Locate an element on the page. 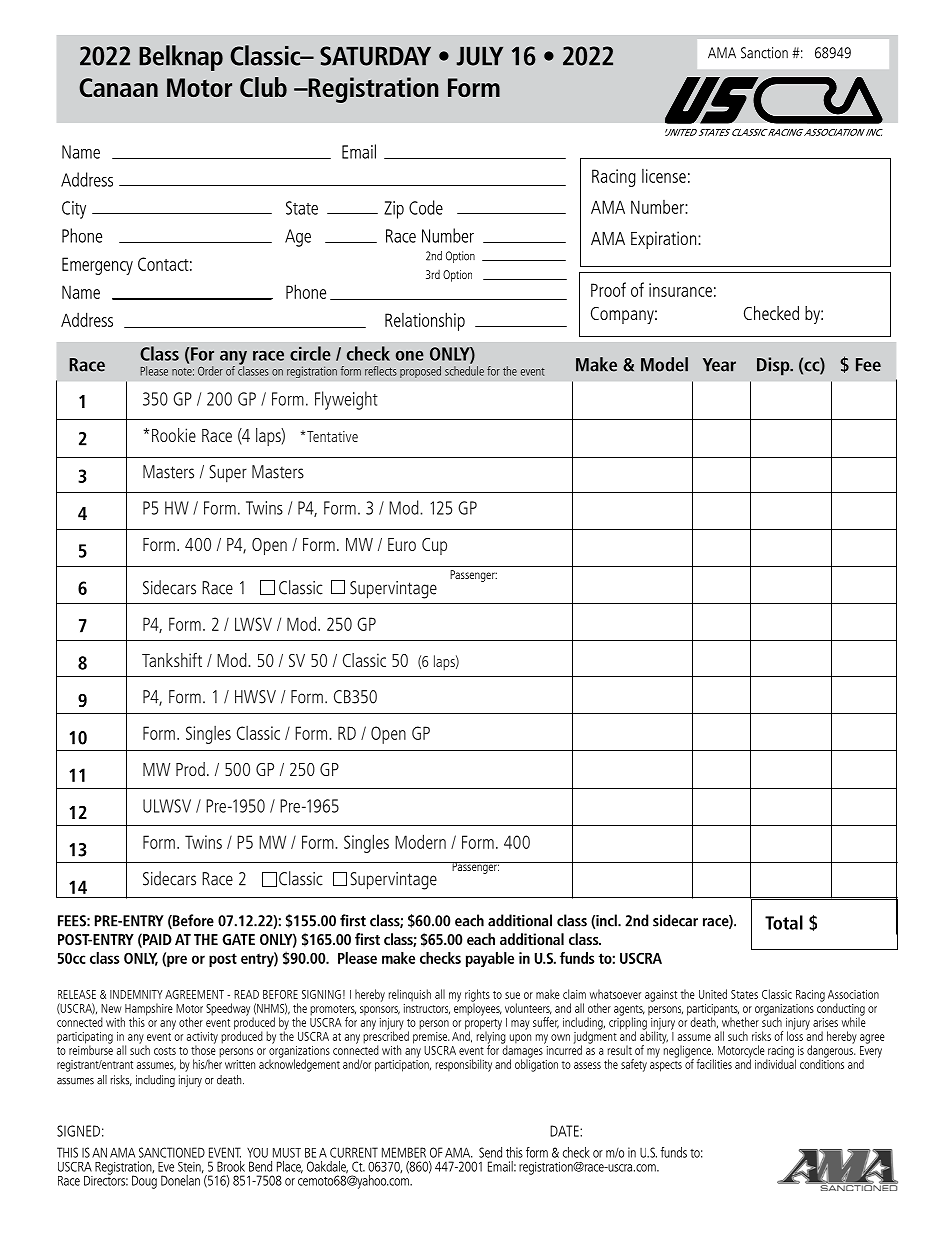 The height and width of the image is (1233, 952). Belknap is located at coordinates (181, 58).
